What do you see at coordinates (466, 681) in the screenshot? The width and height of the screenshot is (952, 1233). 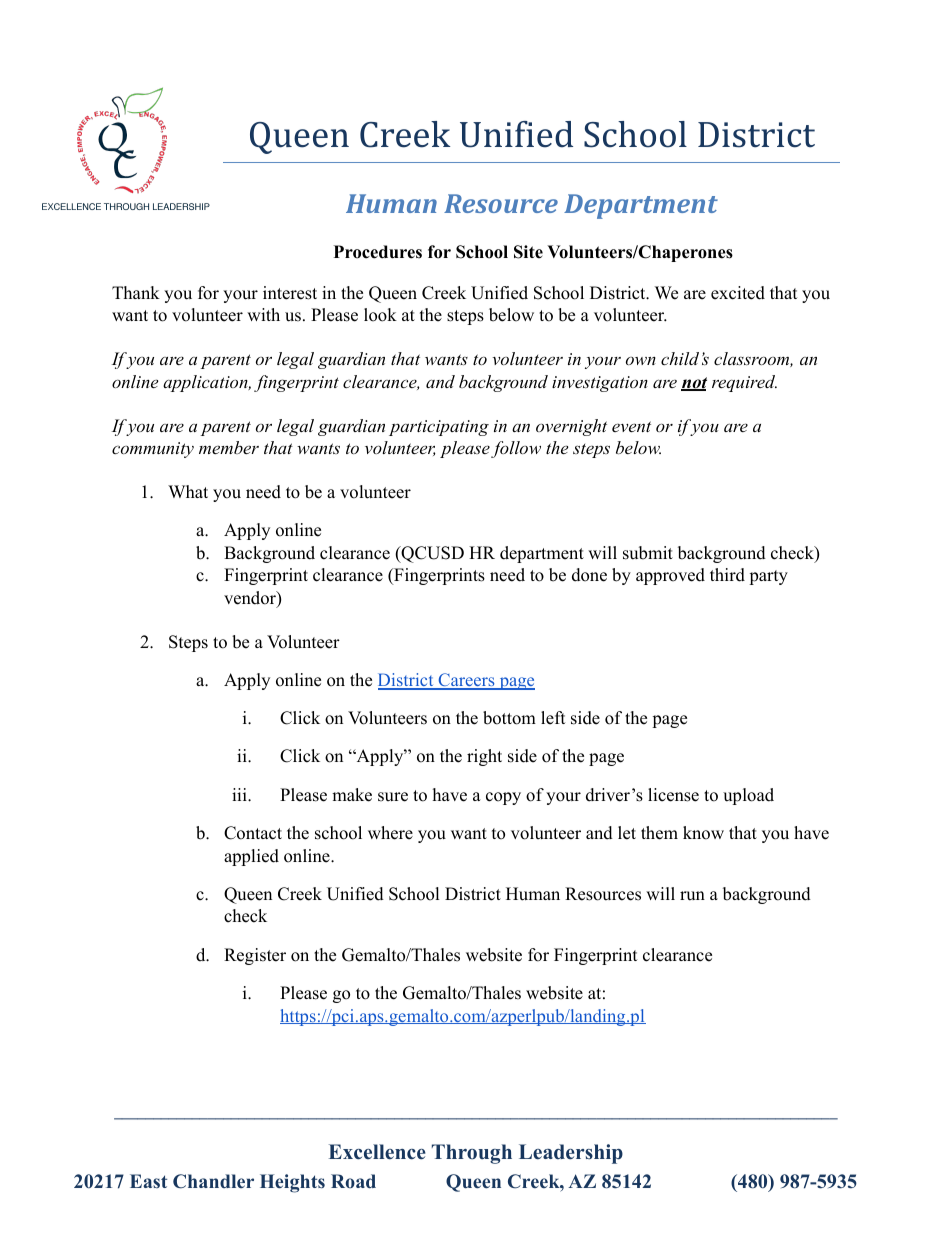 I see `Careers` at bounding box center [466, 681].
